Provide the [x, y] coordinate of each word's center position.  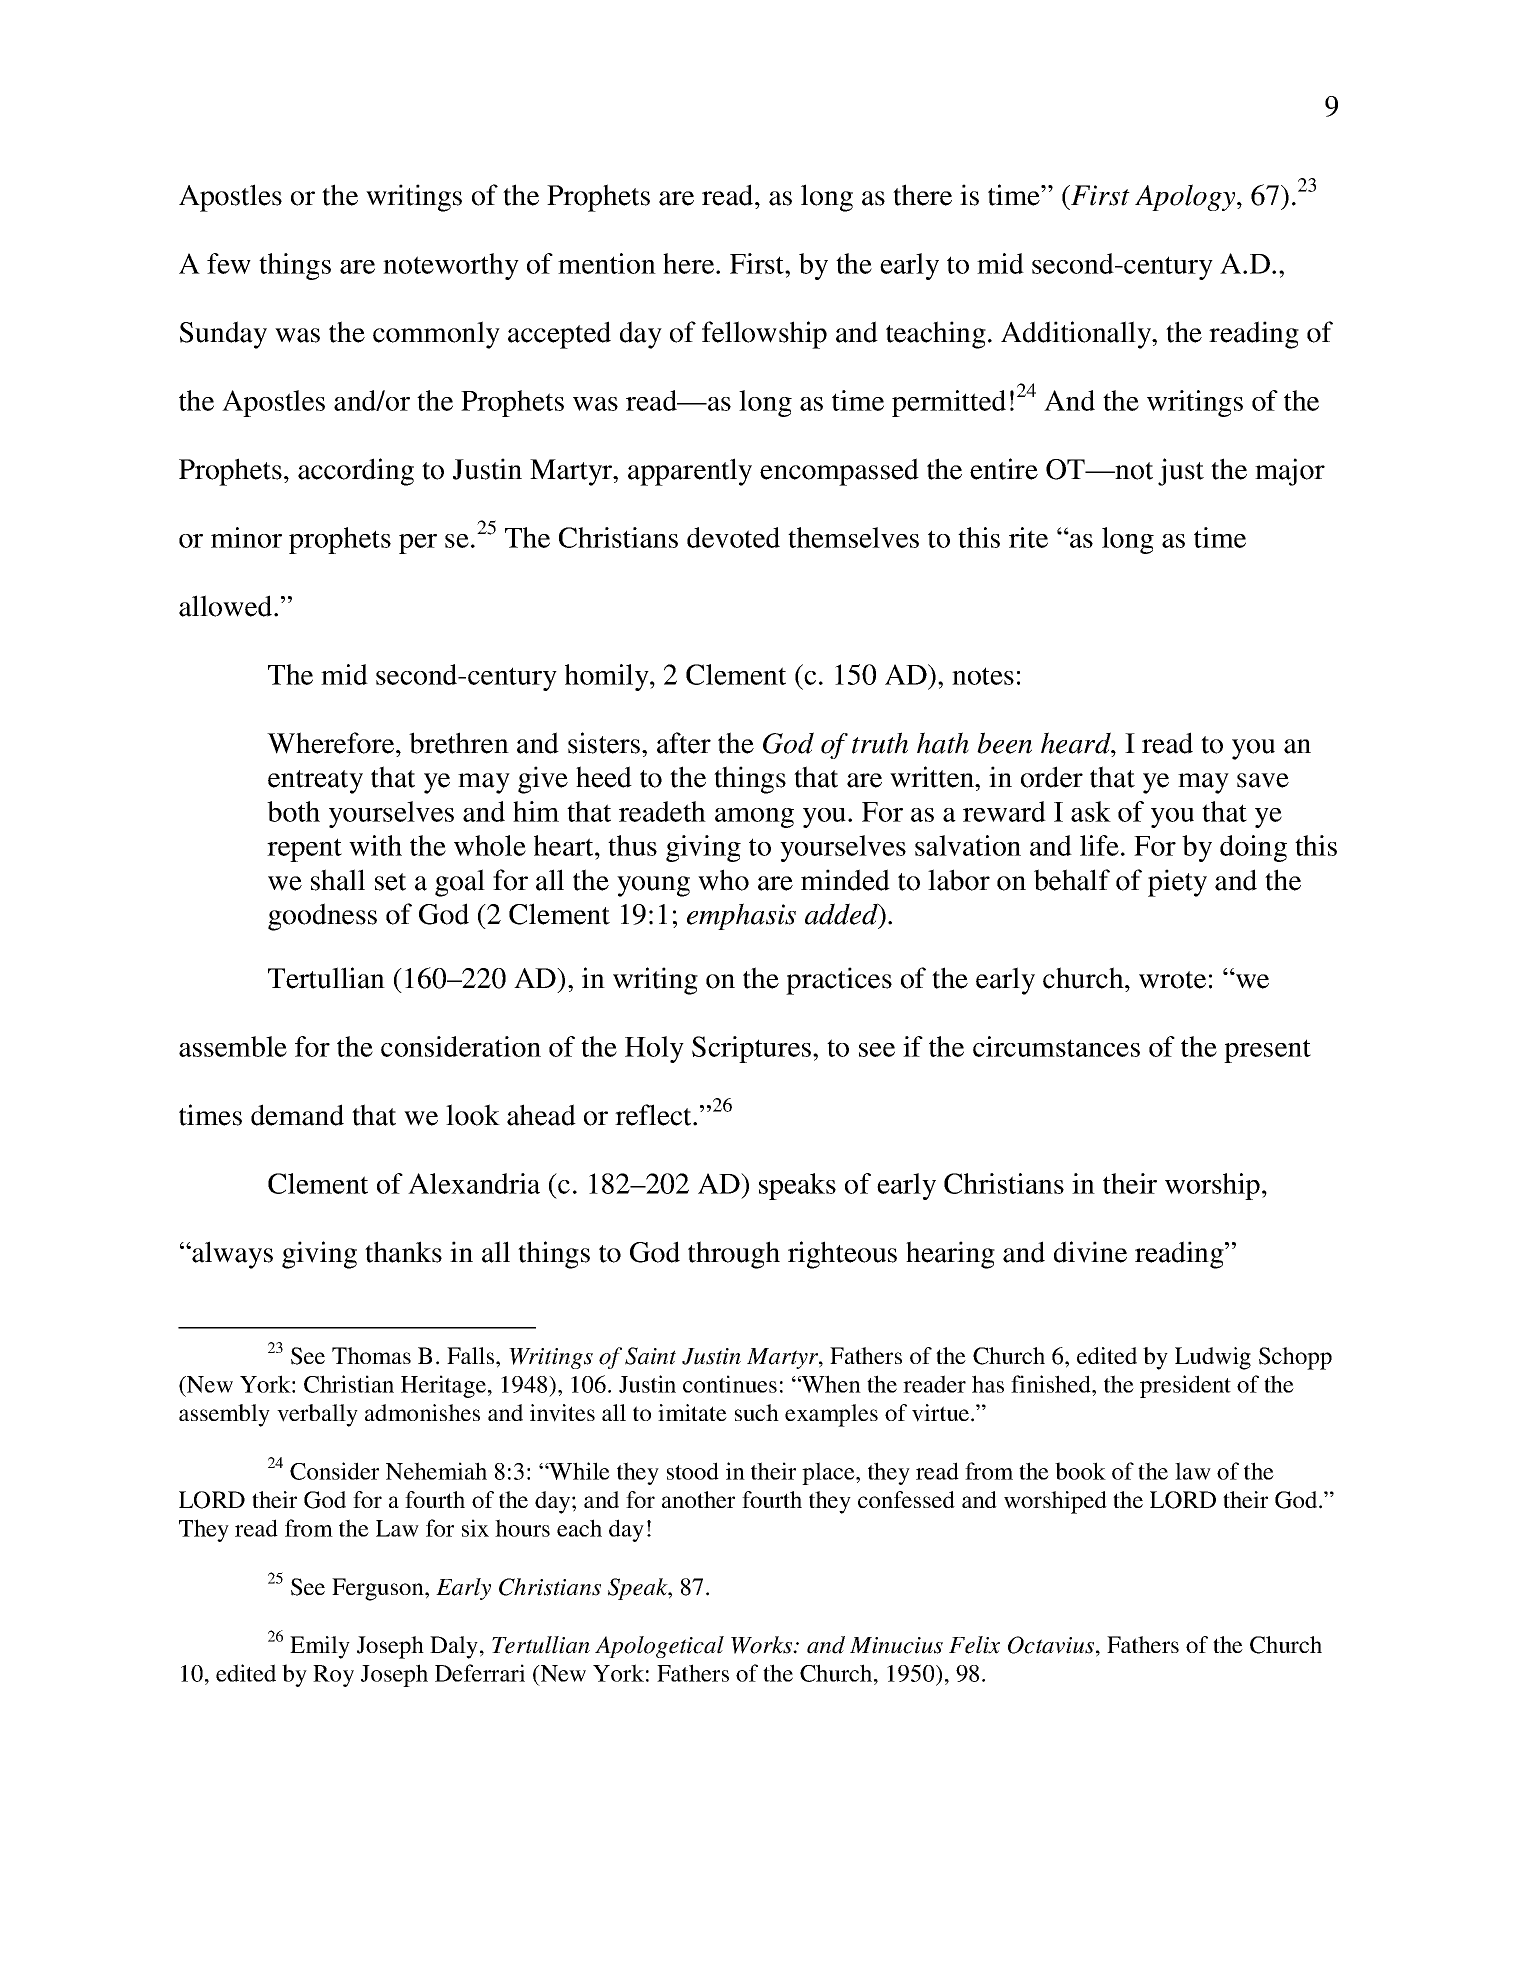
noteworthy [451, 266]
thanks [403, 1252]
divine [1090, 1252]
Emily [320, 1647]
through [734, 1255]
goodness [322, 917]
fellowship [764, 335]
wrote [1172, 980]
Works [763, 1645]
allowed [227, 606]
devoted [733, 537]
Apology [1186, 197]
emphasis [741, 916]
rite [1028, 537]
